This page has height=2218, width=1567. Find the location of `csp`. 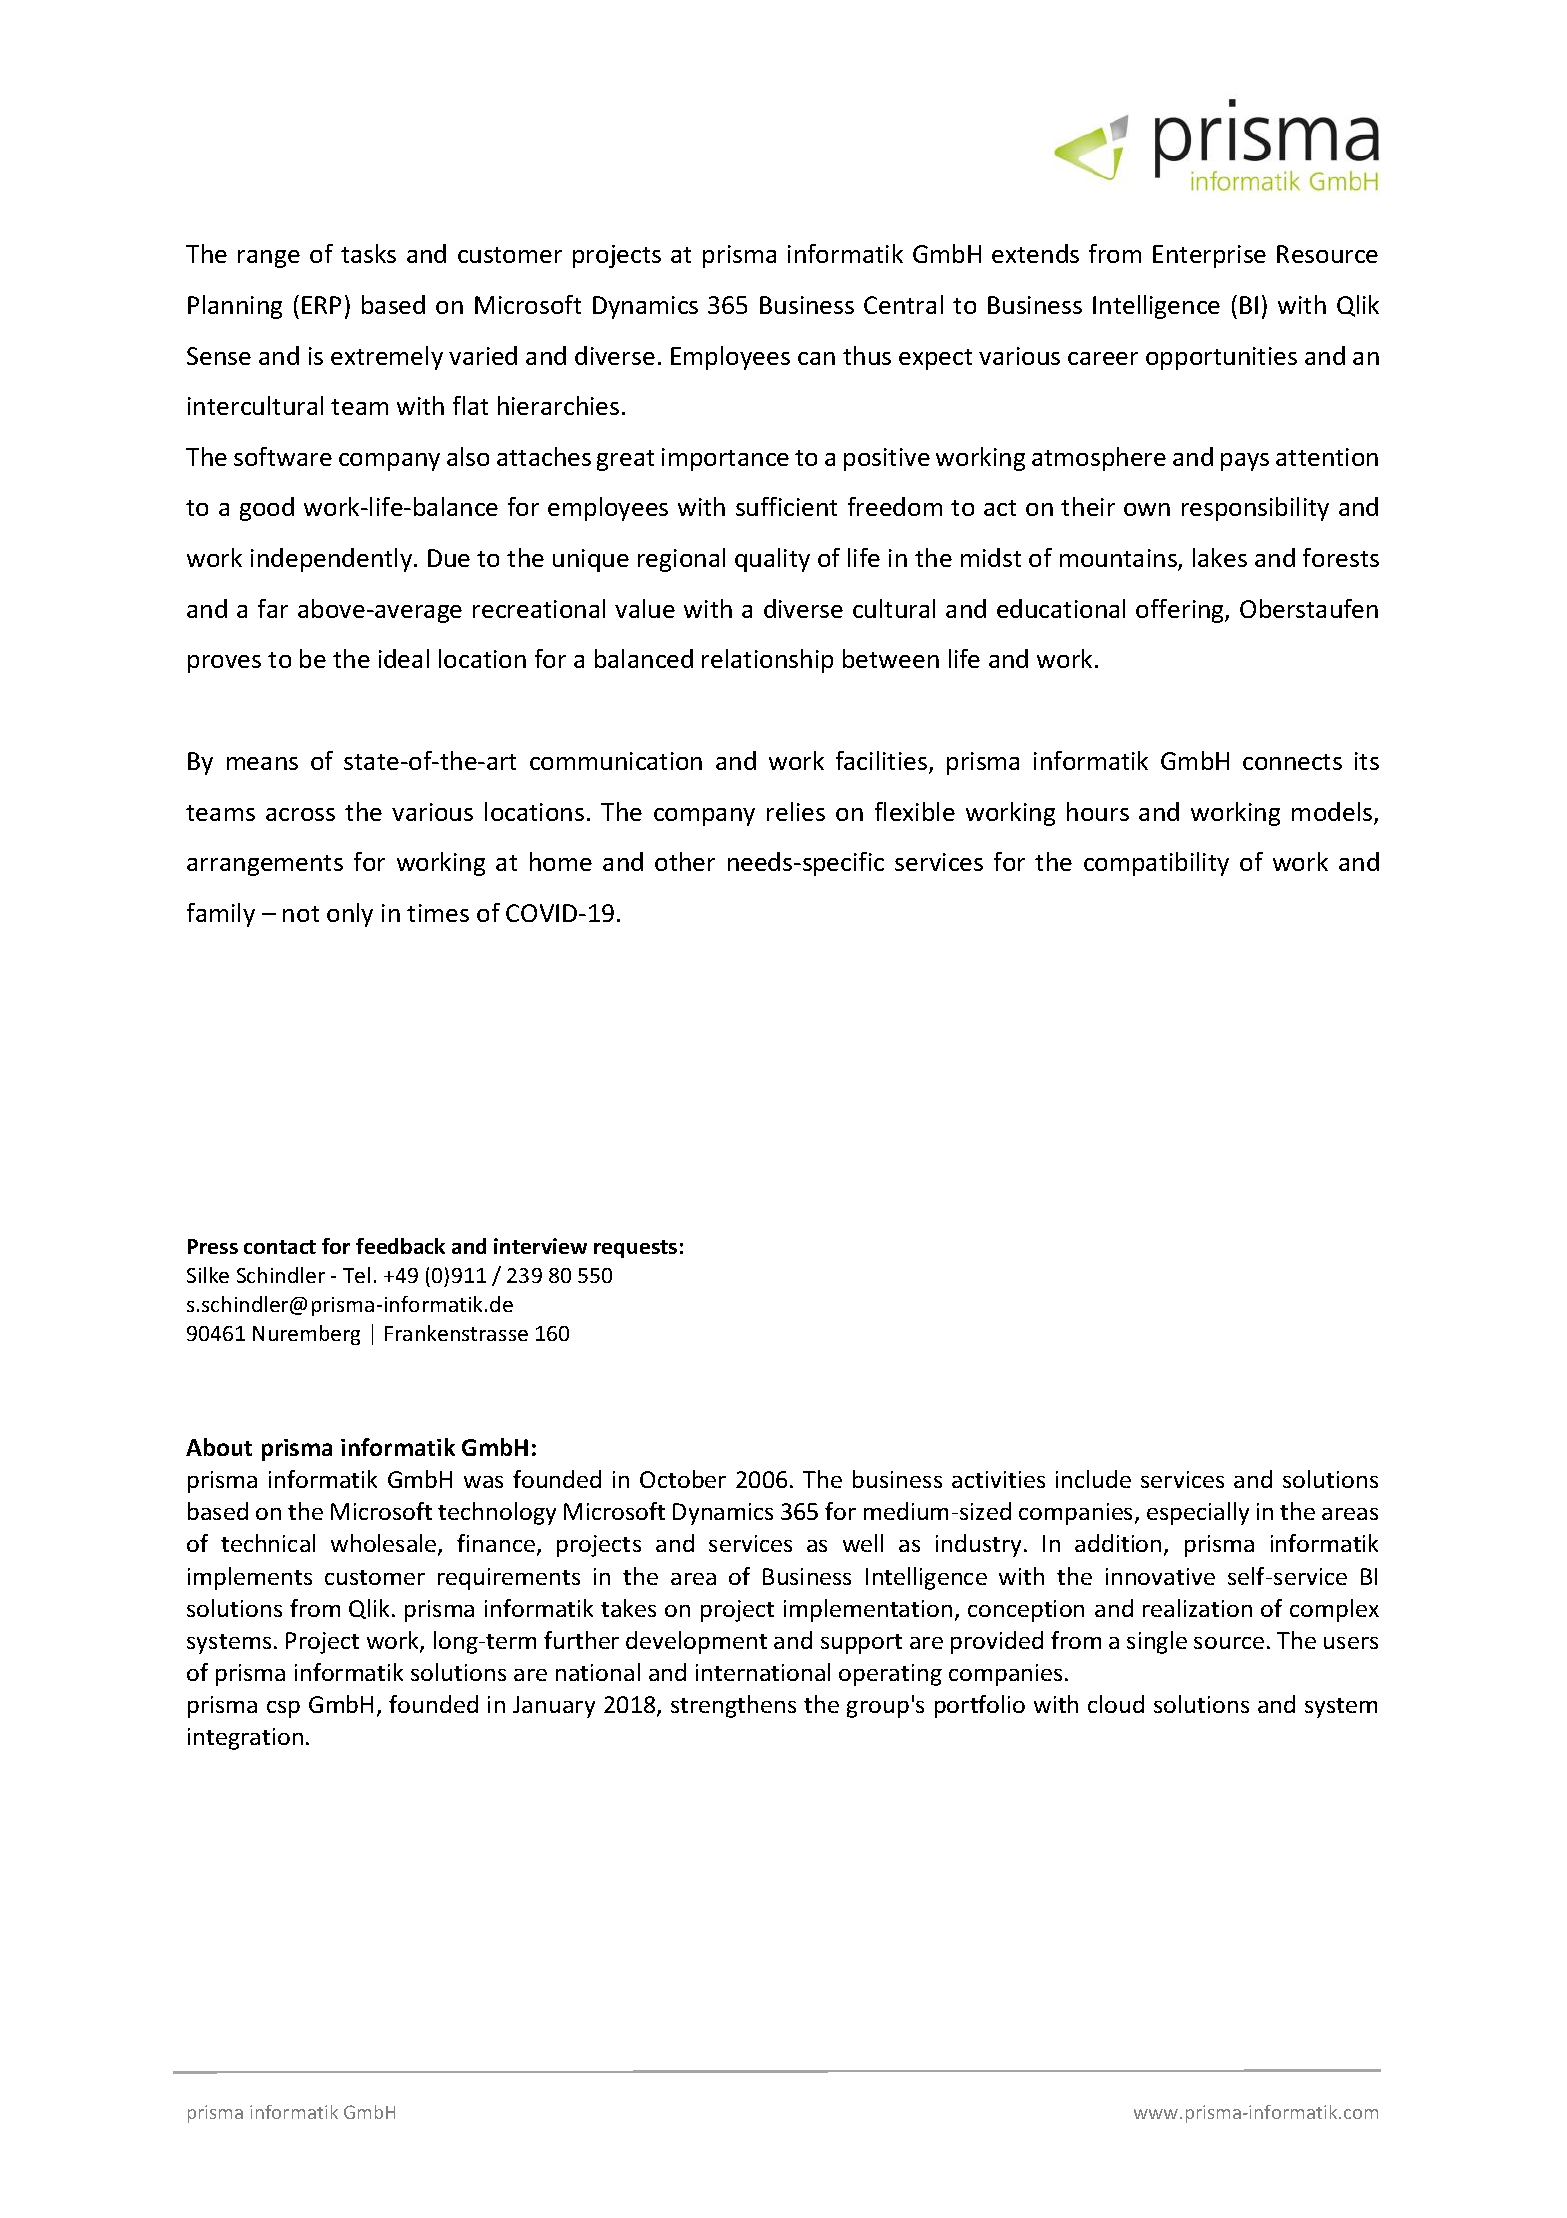

csp is located at coordinates (283, 1709).
